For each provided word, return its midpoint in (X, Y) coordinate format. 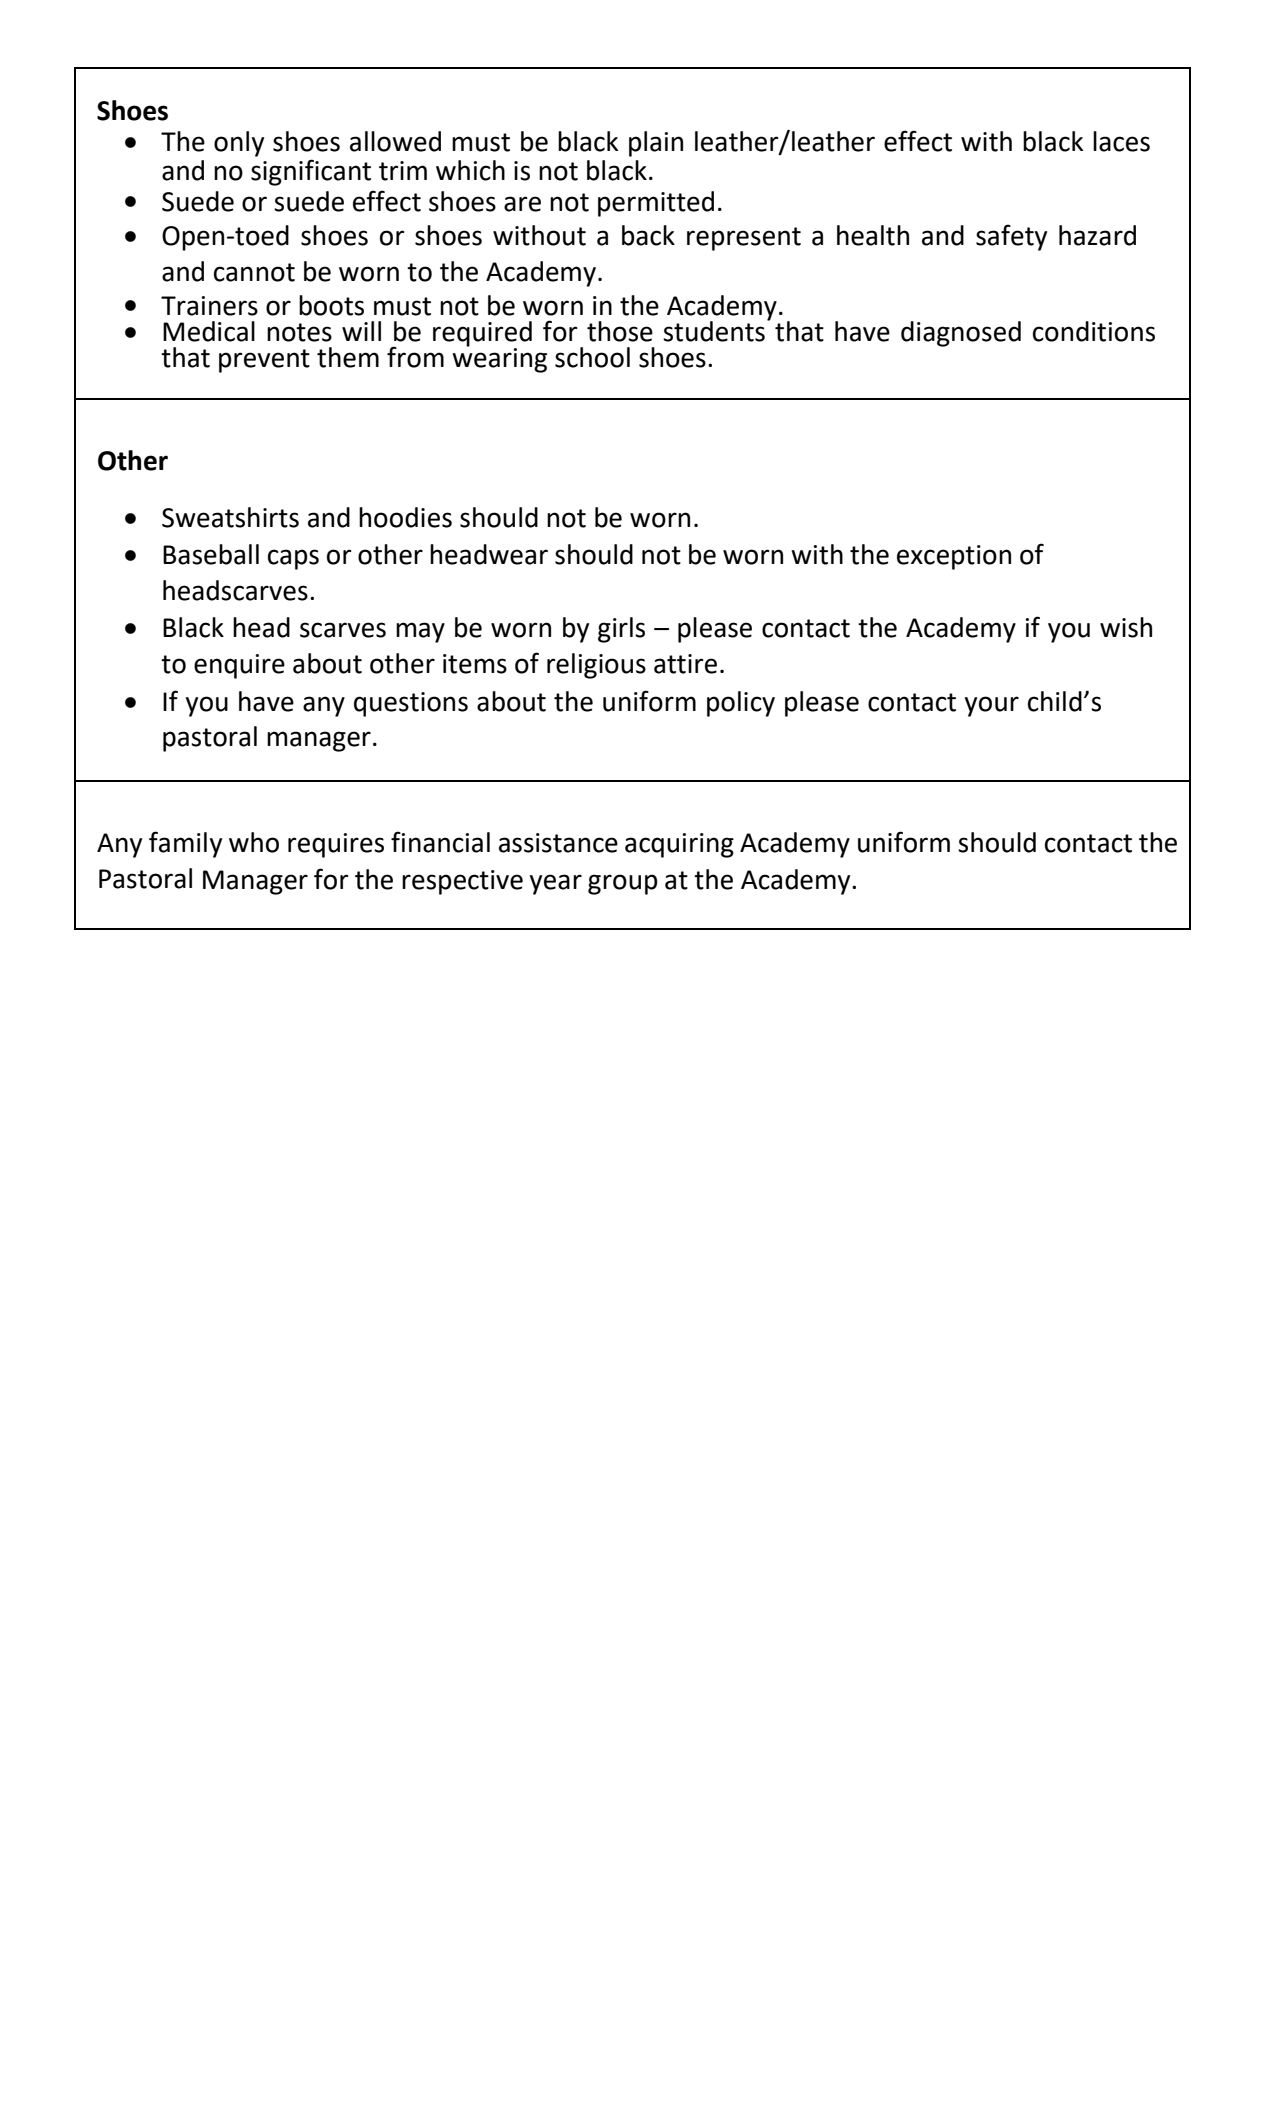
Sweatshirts (230, 517)
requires (336, 845)
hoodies (405, 517)
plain (656, 144)
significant (311, 172)
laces (1121, 141)
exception (954, 557)
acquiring (679, 845)
